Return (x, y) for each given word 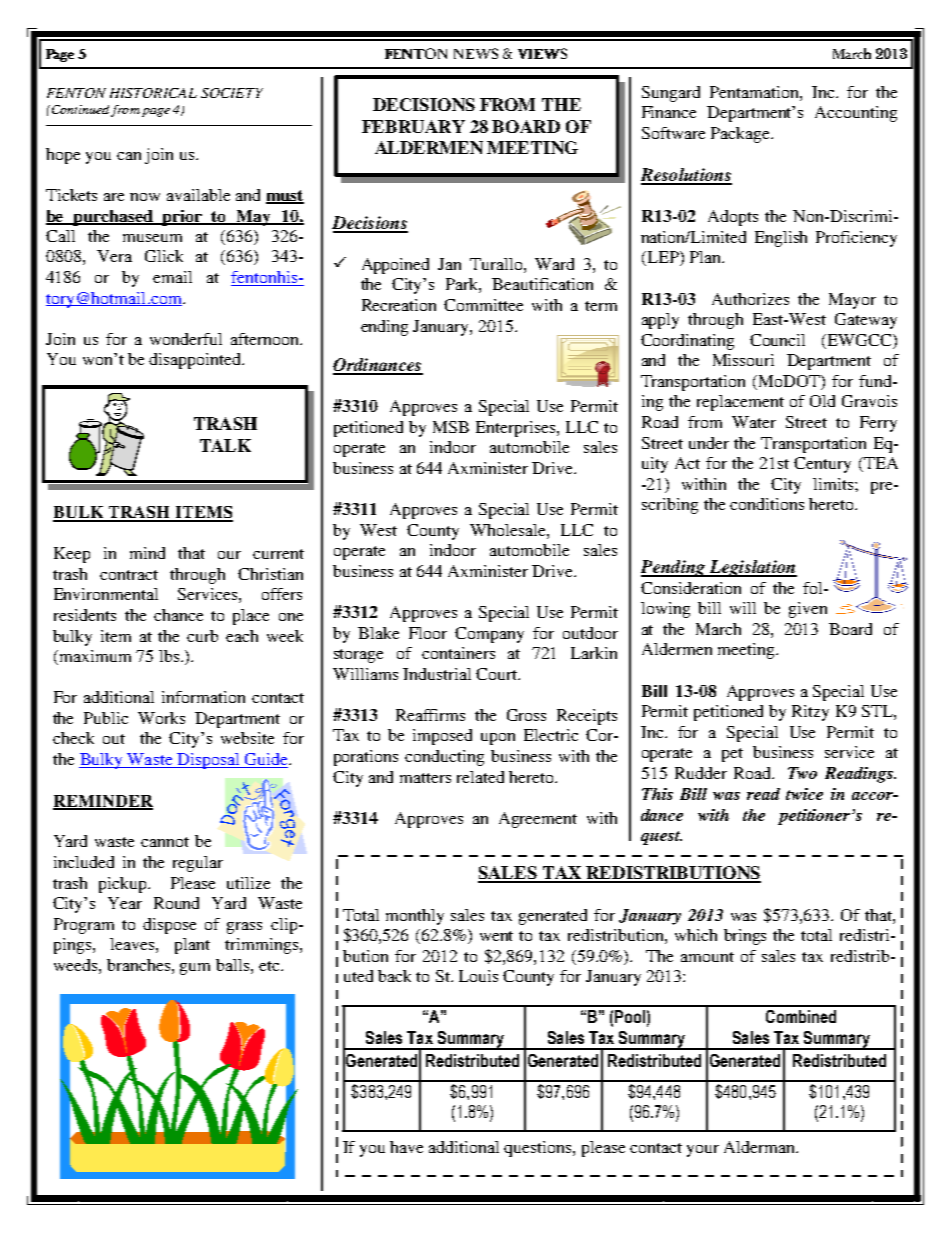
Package (741, 135)
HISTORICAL (153, 93)
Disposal (208, 761)
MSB (451, 427)
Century (822, 465)
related (480, 777)
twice (804, 794)
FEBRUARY (413, 126)
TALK (225, 445)
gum (195, 969)
